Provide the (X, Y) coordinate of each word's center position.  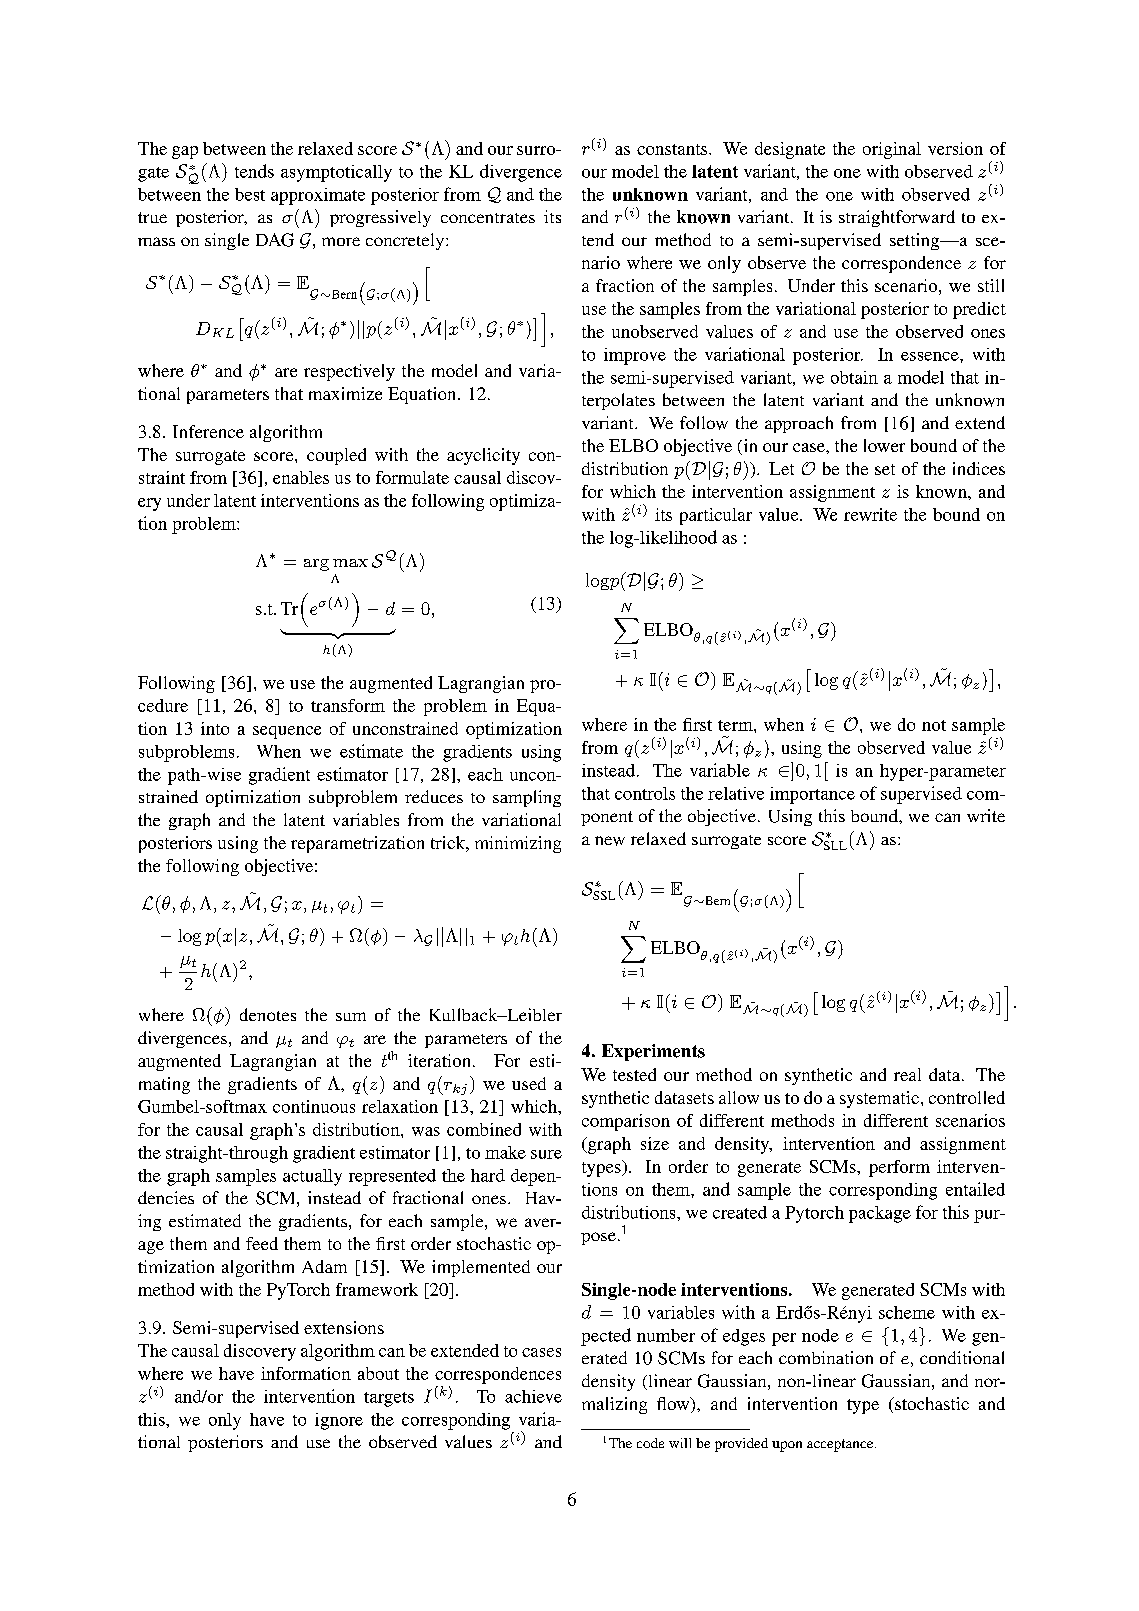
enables (301, 477)
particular (716, 516)
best (250, 194)
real (907, 1074)
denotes (268, 1014)
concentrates (488, 218)
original (892, 150)
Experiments (653, 1052)
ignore (339, 1421)
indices (979, 468)
